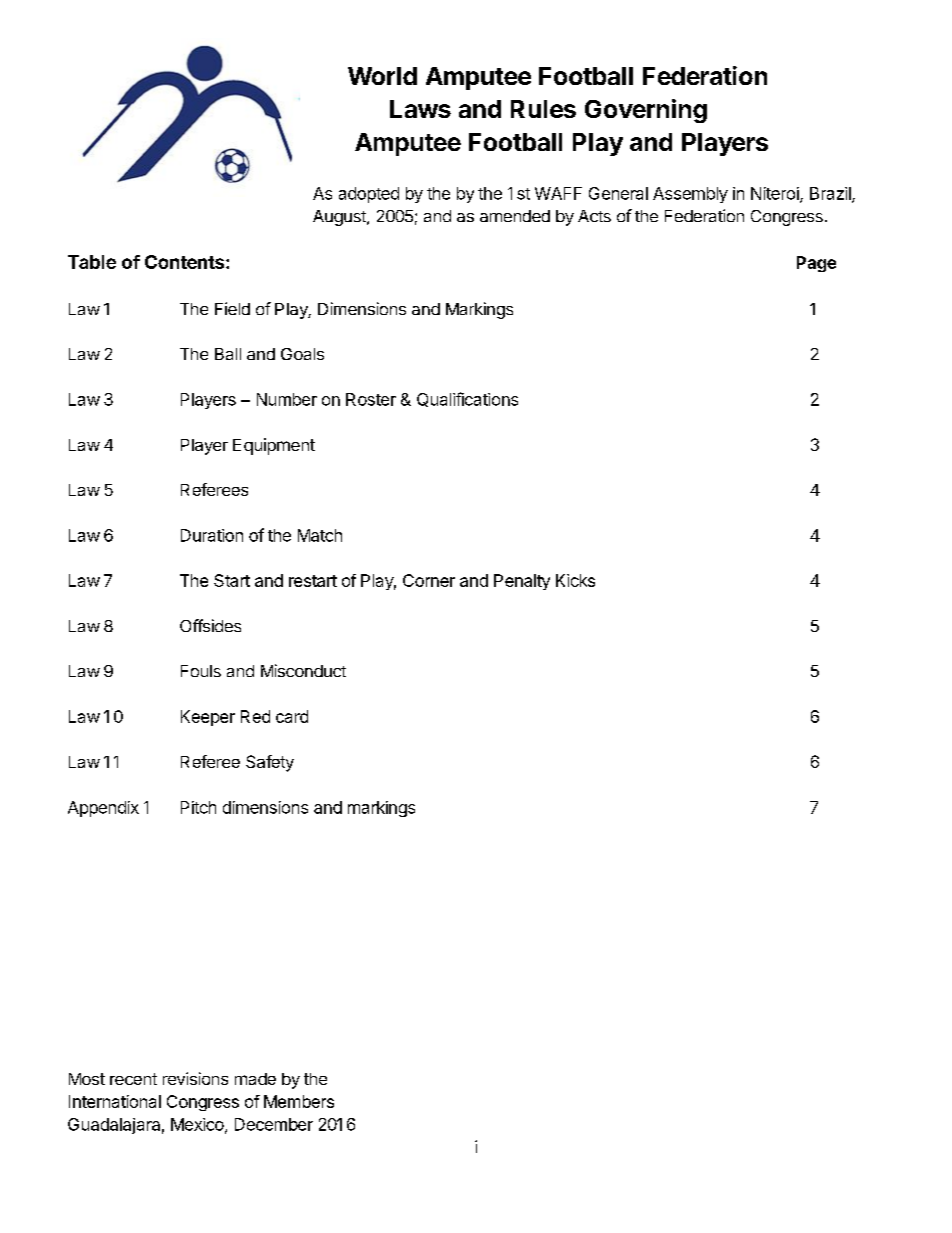 The width and height of the document is (952, 1233). I want to click on Kicks, so click(575, 580).
